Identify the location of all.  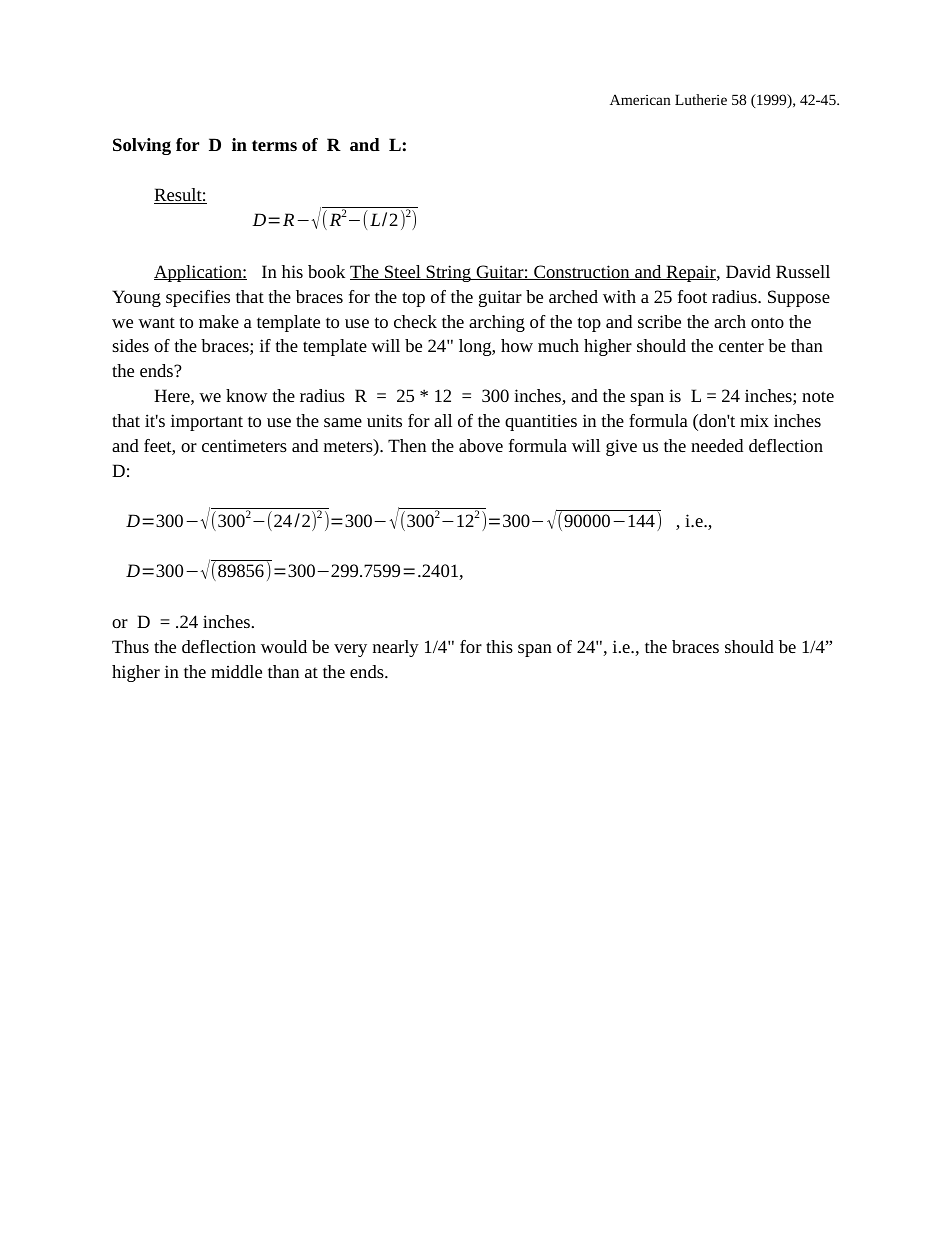
(443, 420).
